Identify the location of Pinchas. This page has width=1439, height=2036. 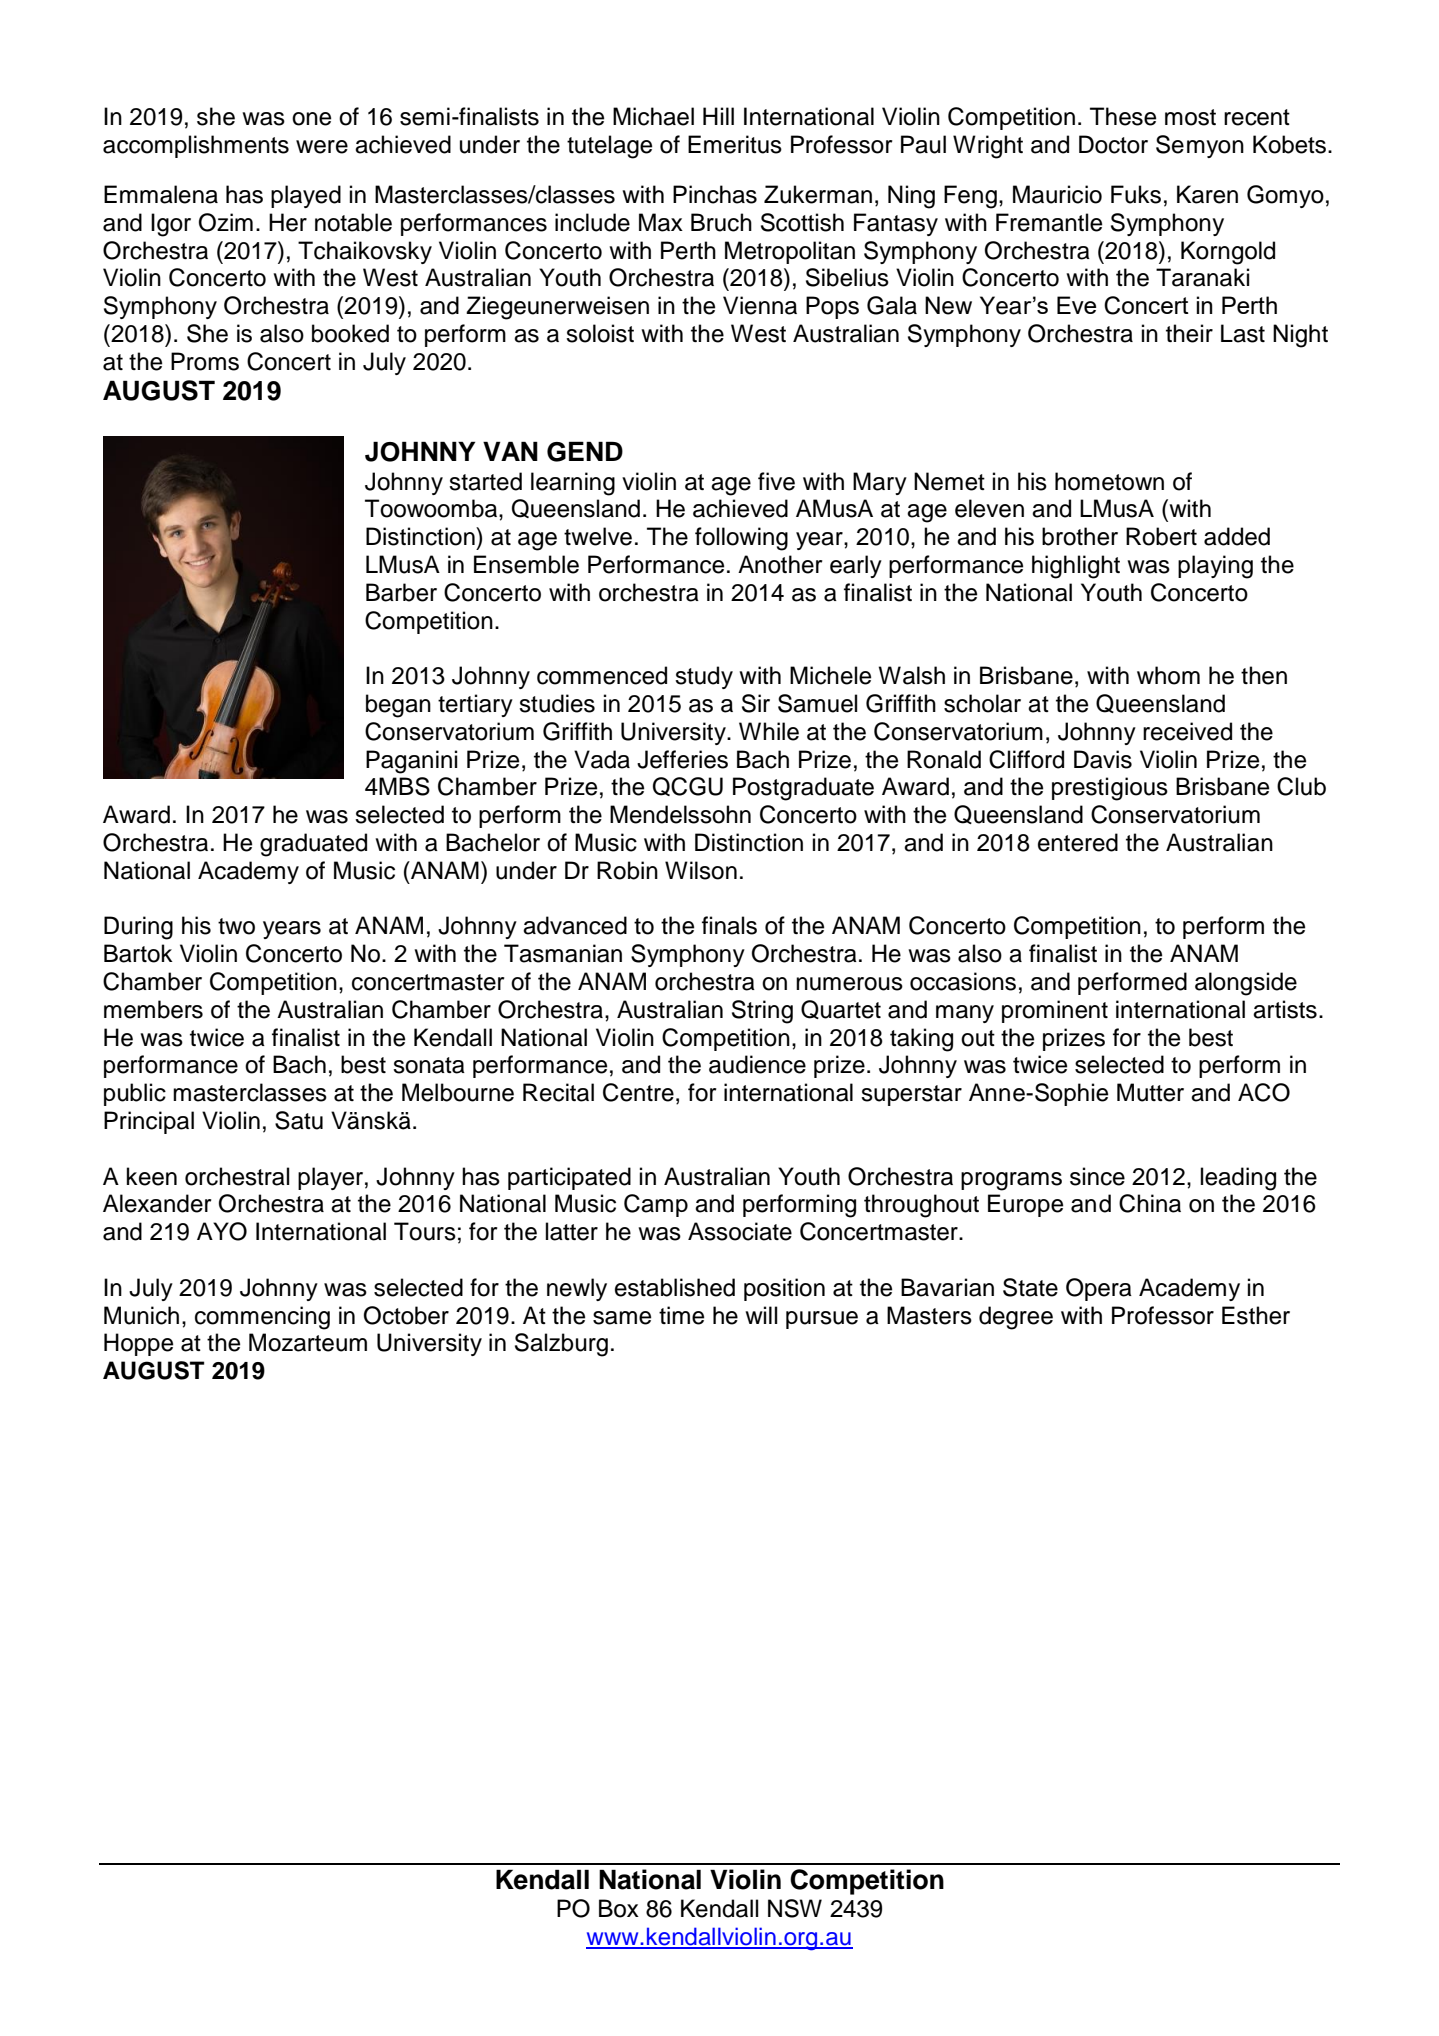
(715, 194).
